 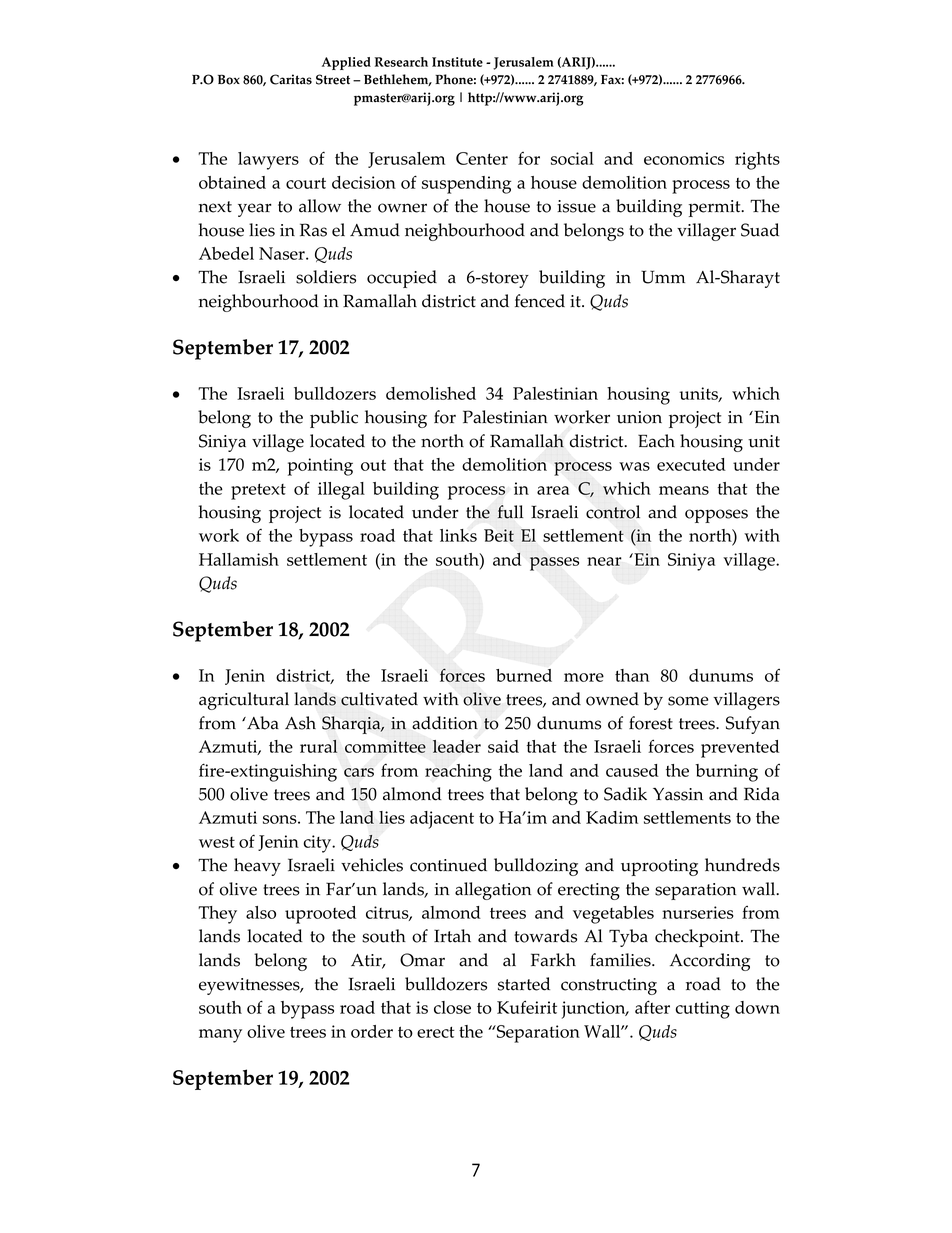 I want to click on close, so click(x=452, y=1007).
